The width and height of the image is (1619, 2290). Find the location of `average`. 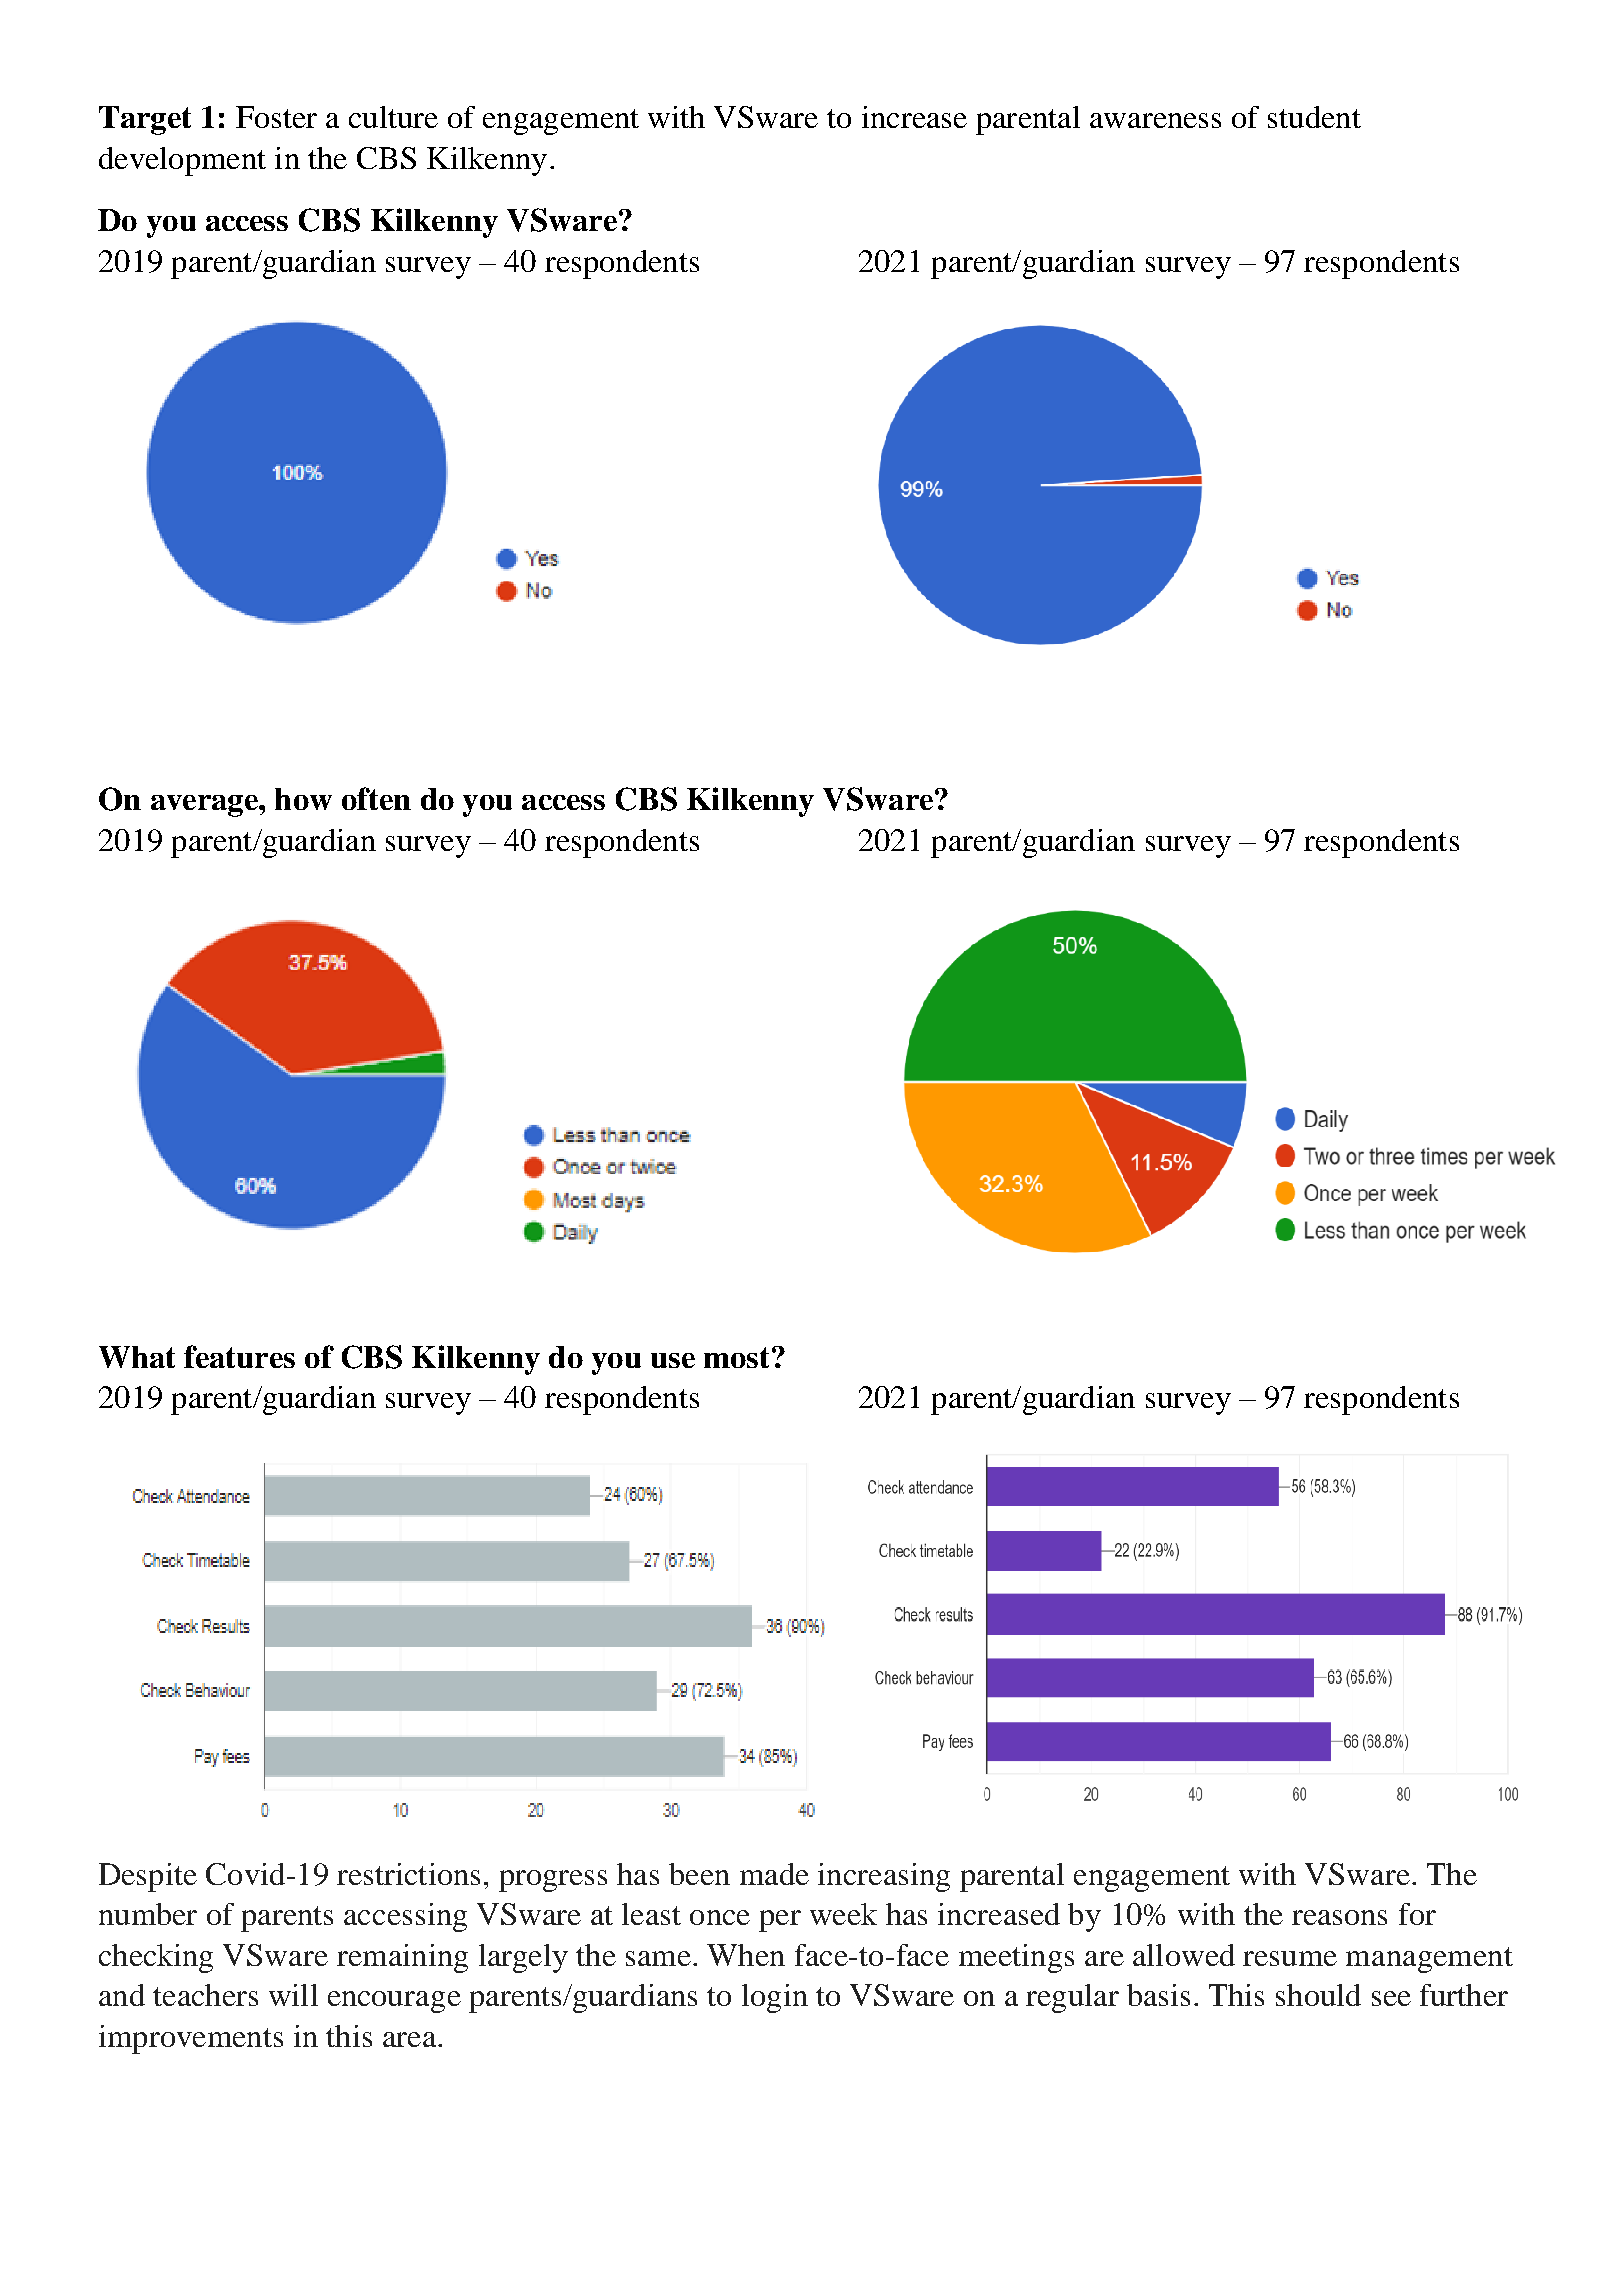

average is located at coordinates (205, 806).
